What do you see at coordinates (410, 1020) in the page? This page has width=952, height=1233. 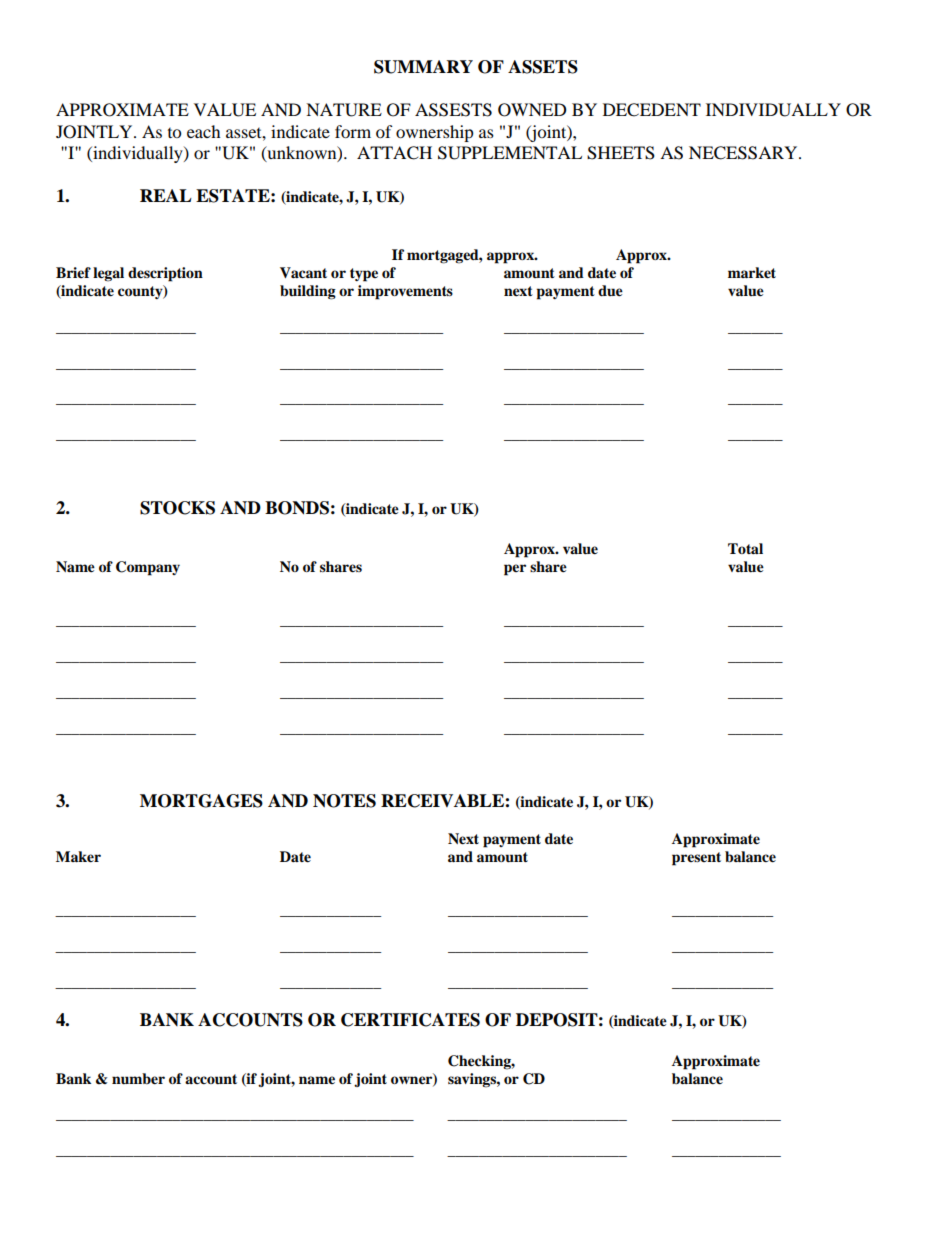 I see `CERTIFICATES` at bounding box center [410, 1020].
